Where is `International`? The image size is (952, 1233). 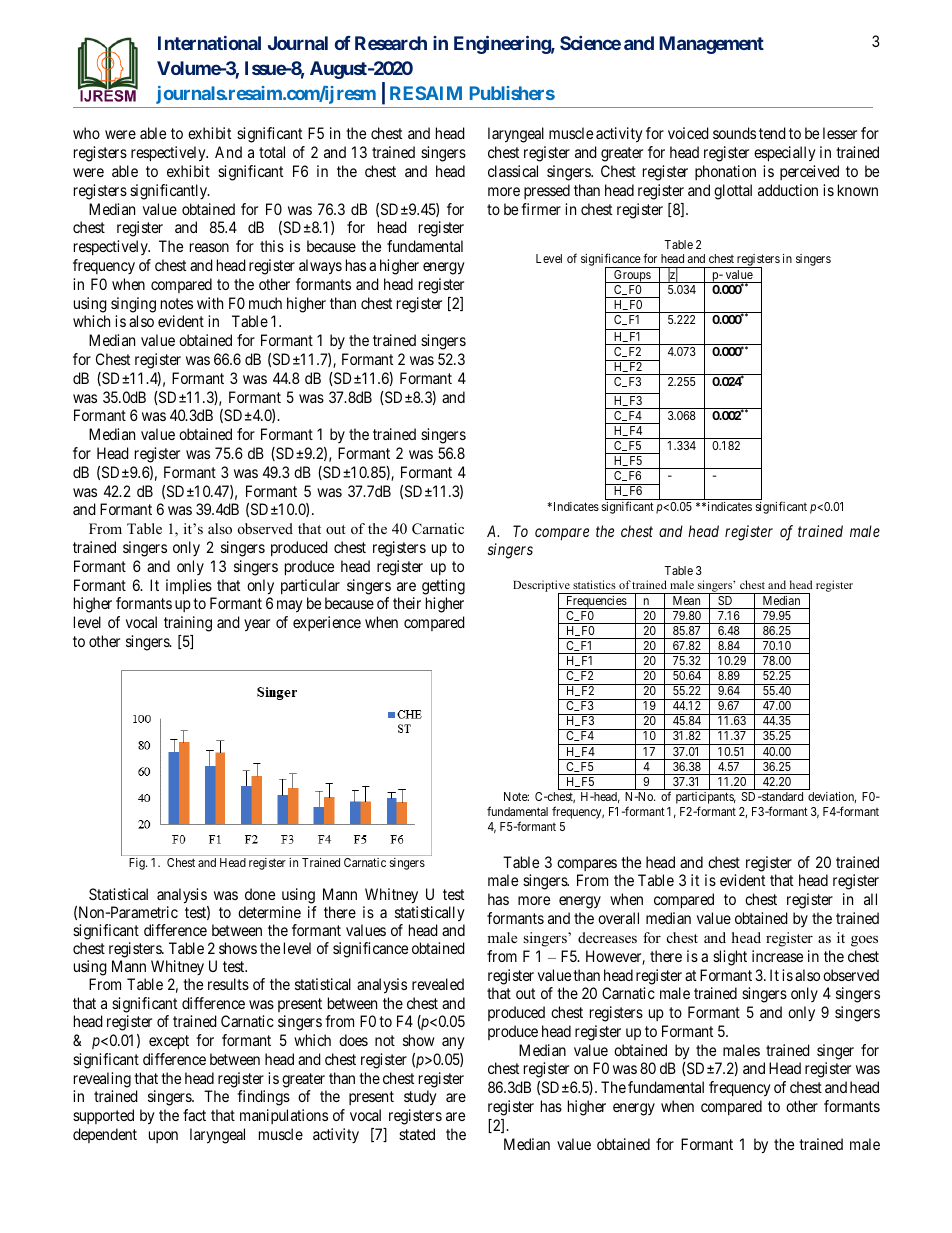
International is located at coordinates (209, 43).
